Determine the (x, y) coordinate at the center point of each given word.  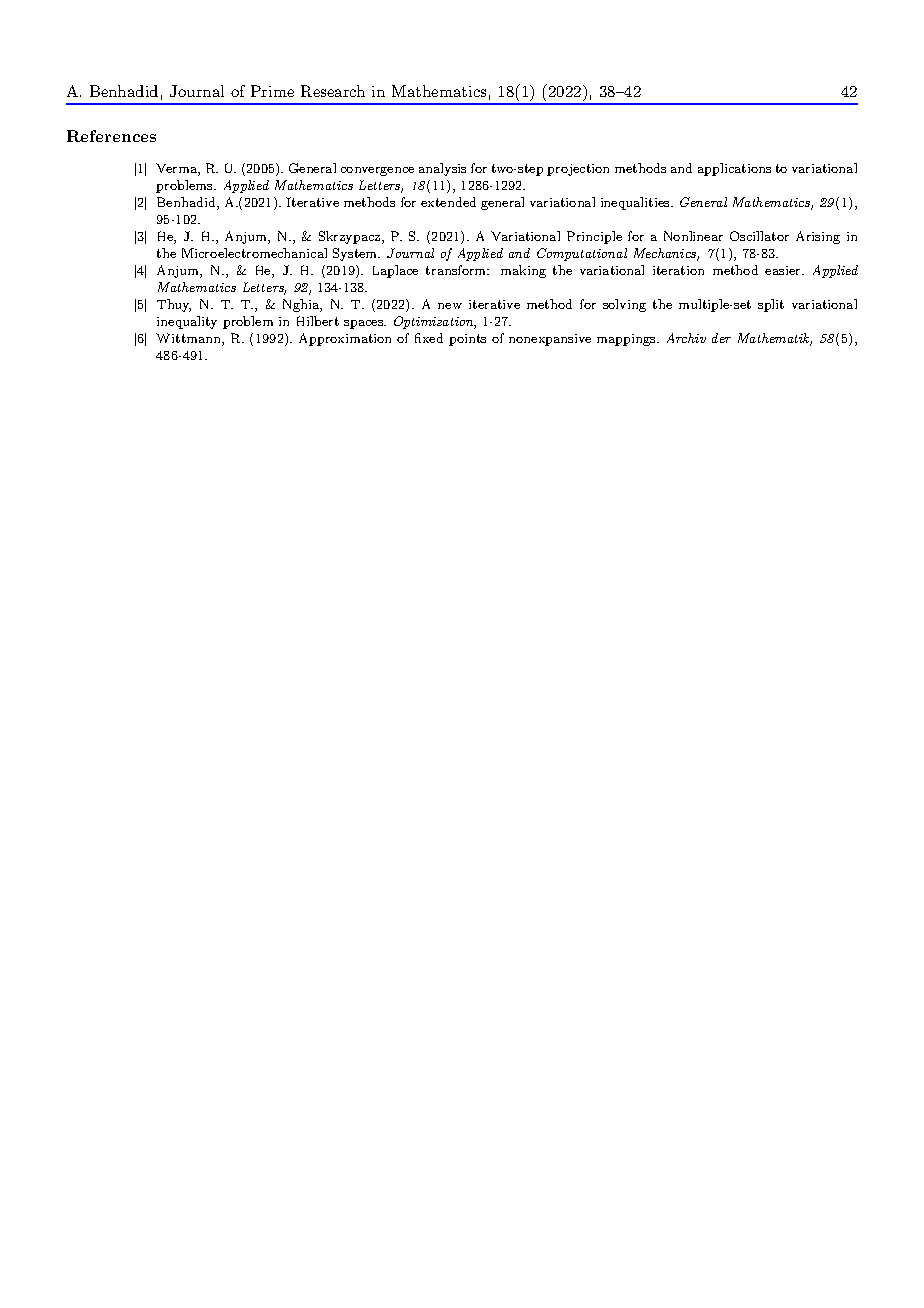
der (721, 338)
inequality (187, 322)
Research (333, 91)
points (467, 340)
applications (734, 169)
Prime (272, 91)
